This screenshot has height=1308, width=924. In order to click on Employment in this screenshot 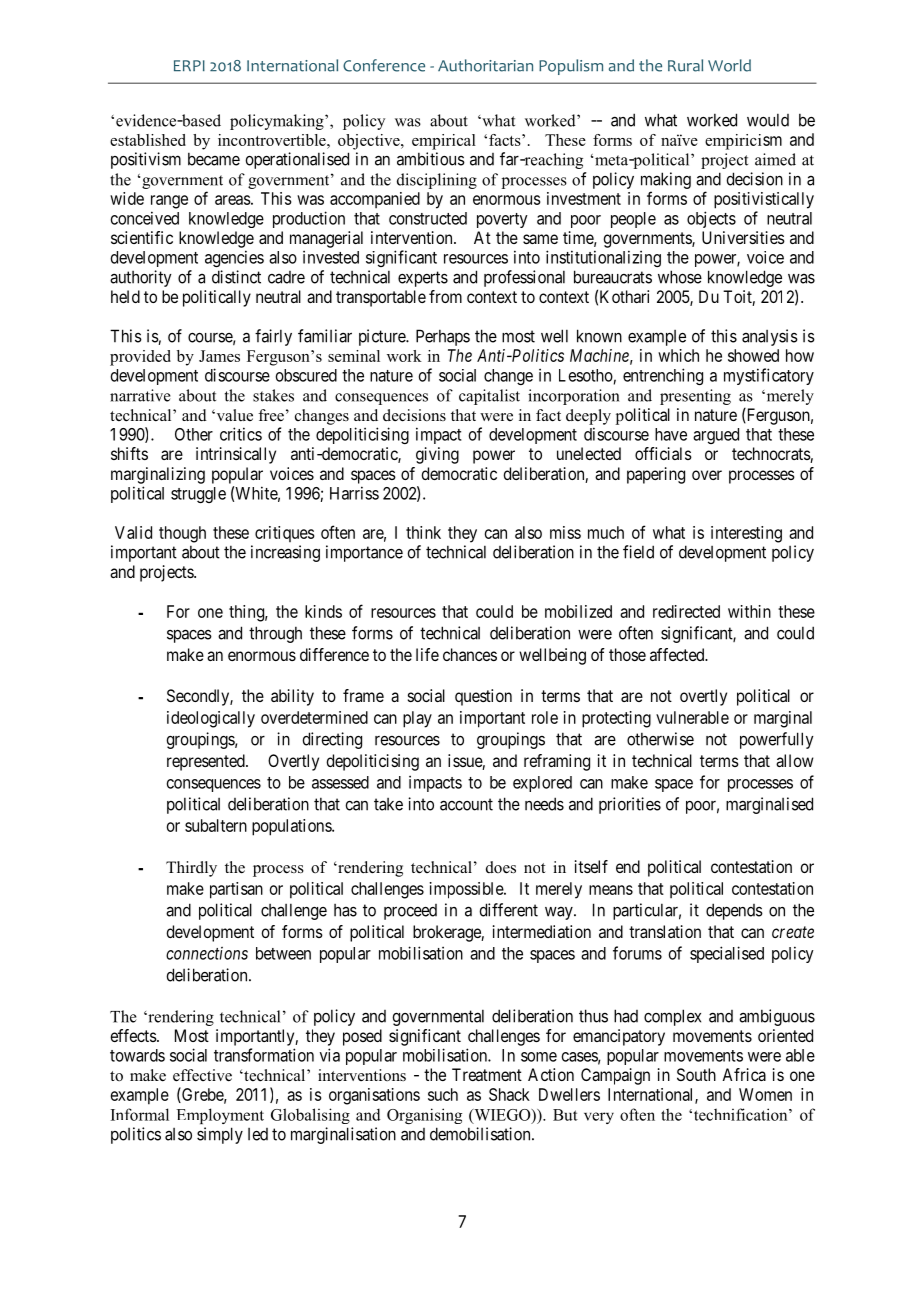, I will do `click(220, 1116)`.
